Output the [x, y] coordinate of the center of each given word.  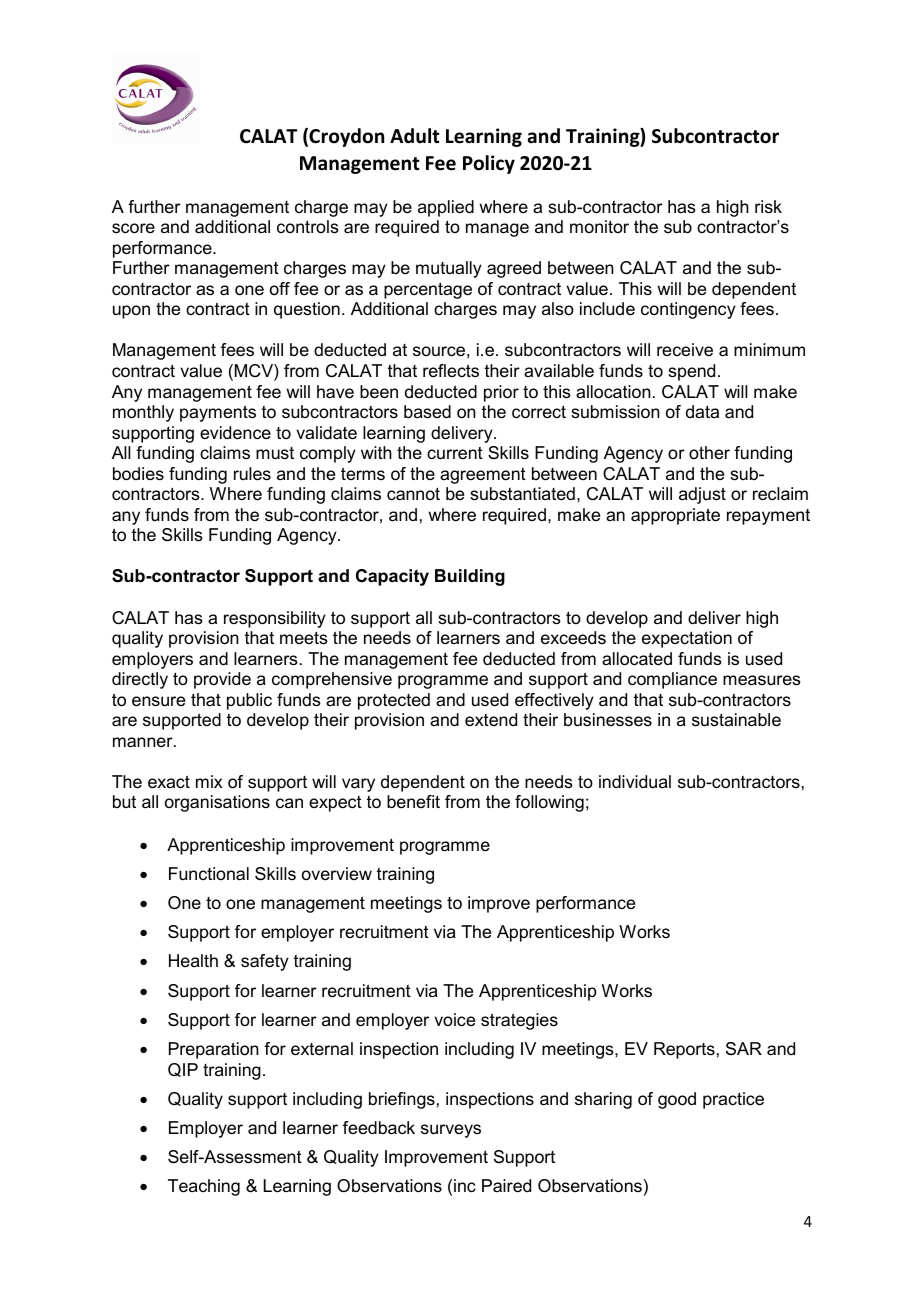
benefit [413, 801]
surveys [451, 1131]
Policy [489, 164]
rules [252, 474]
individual [635, 782]
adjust [702, 495]
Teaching [204, 1187]
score [133, 228]
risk [768, 206]
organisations [217, 803]
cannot [413, 494]
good [677, 1100]
